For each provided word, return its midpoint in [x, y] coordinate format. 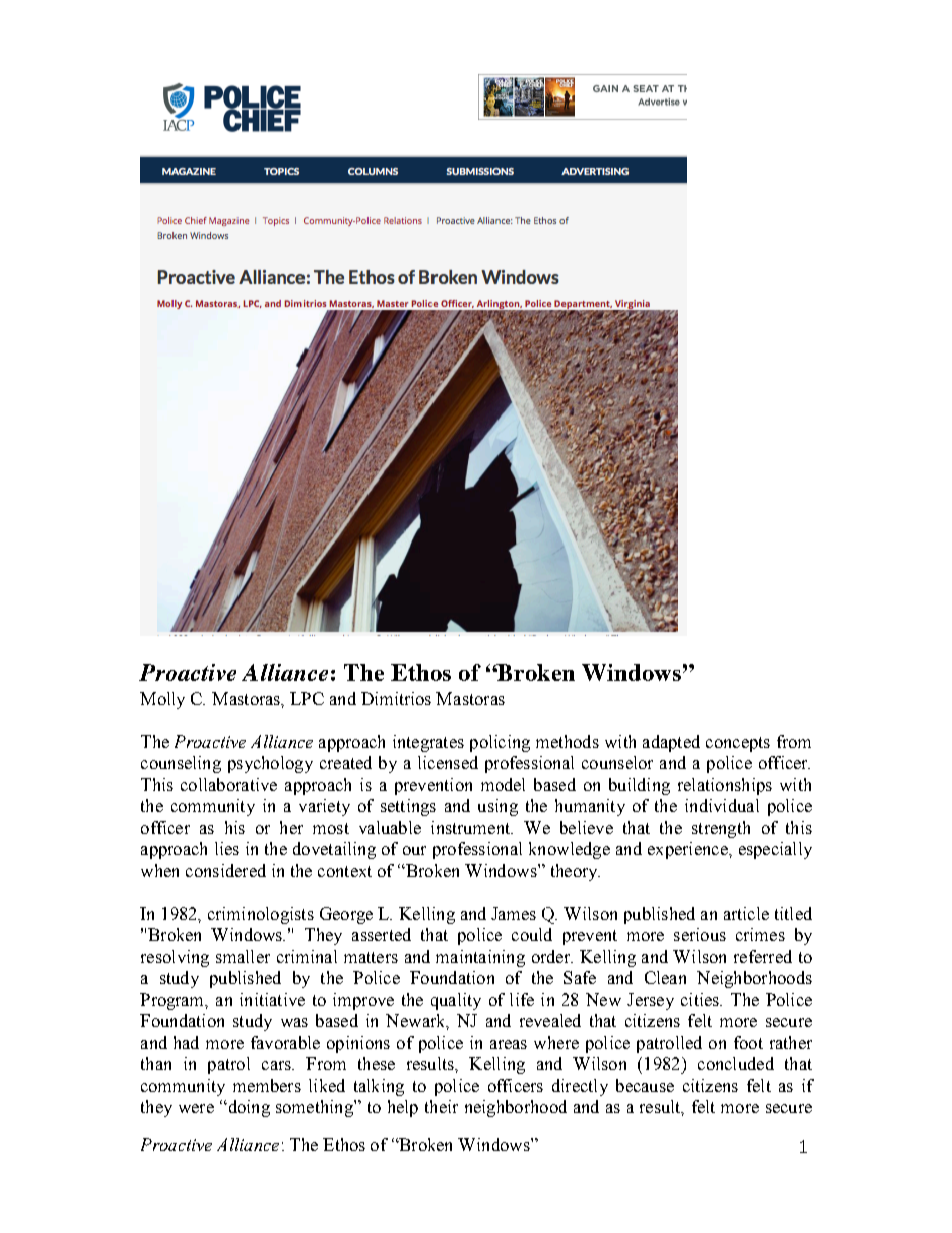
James [513, 913]
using [498, 807]
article [746, 913]
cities [701, 999]
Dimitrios [396, 698]
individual [722, 805]
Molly [162, 700]
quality [456, 1001]
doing [248, 1108]
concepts [738, 744]
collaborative [229, 784]
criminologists [261, 915]
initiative [272, 999]
